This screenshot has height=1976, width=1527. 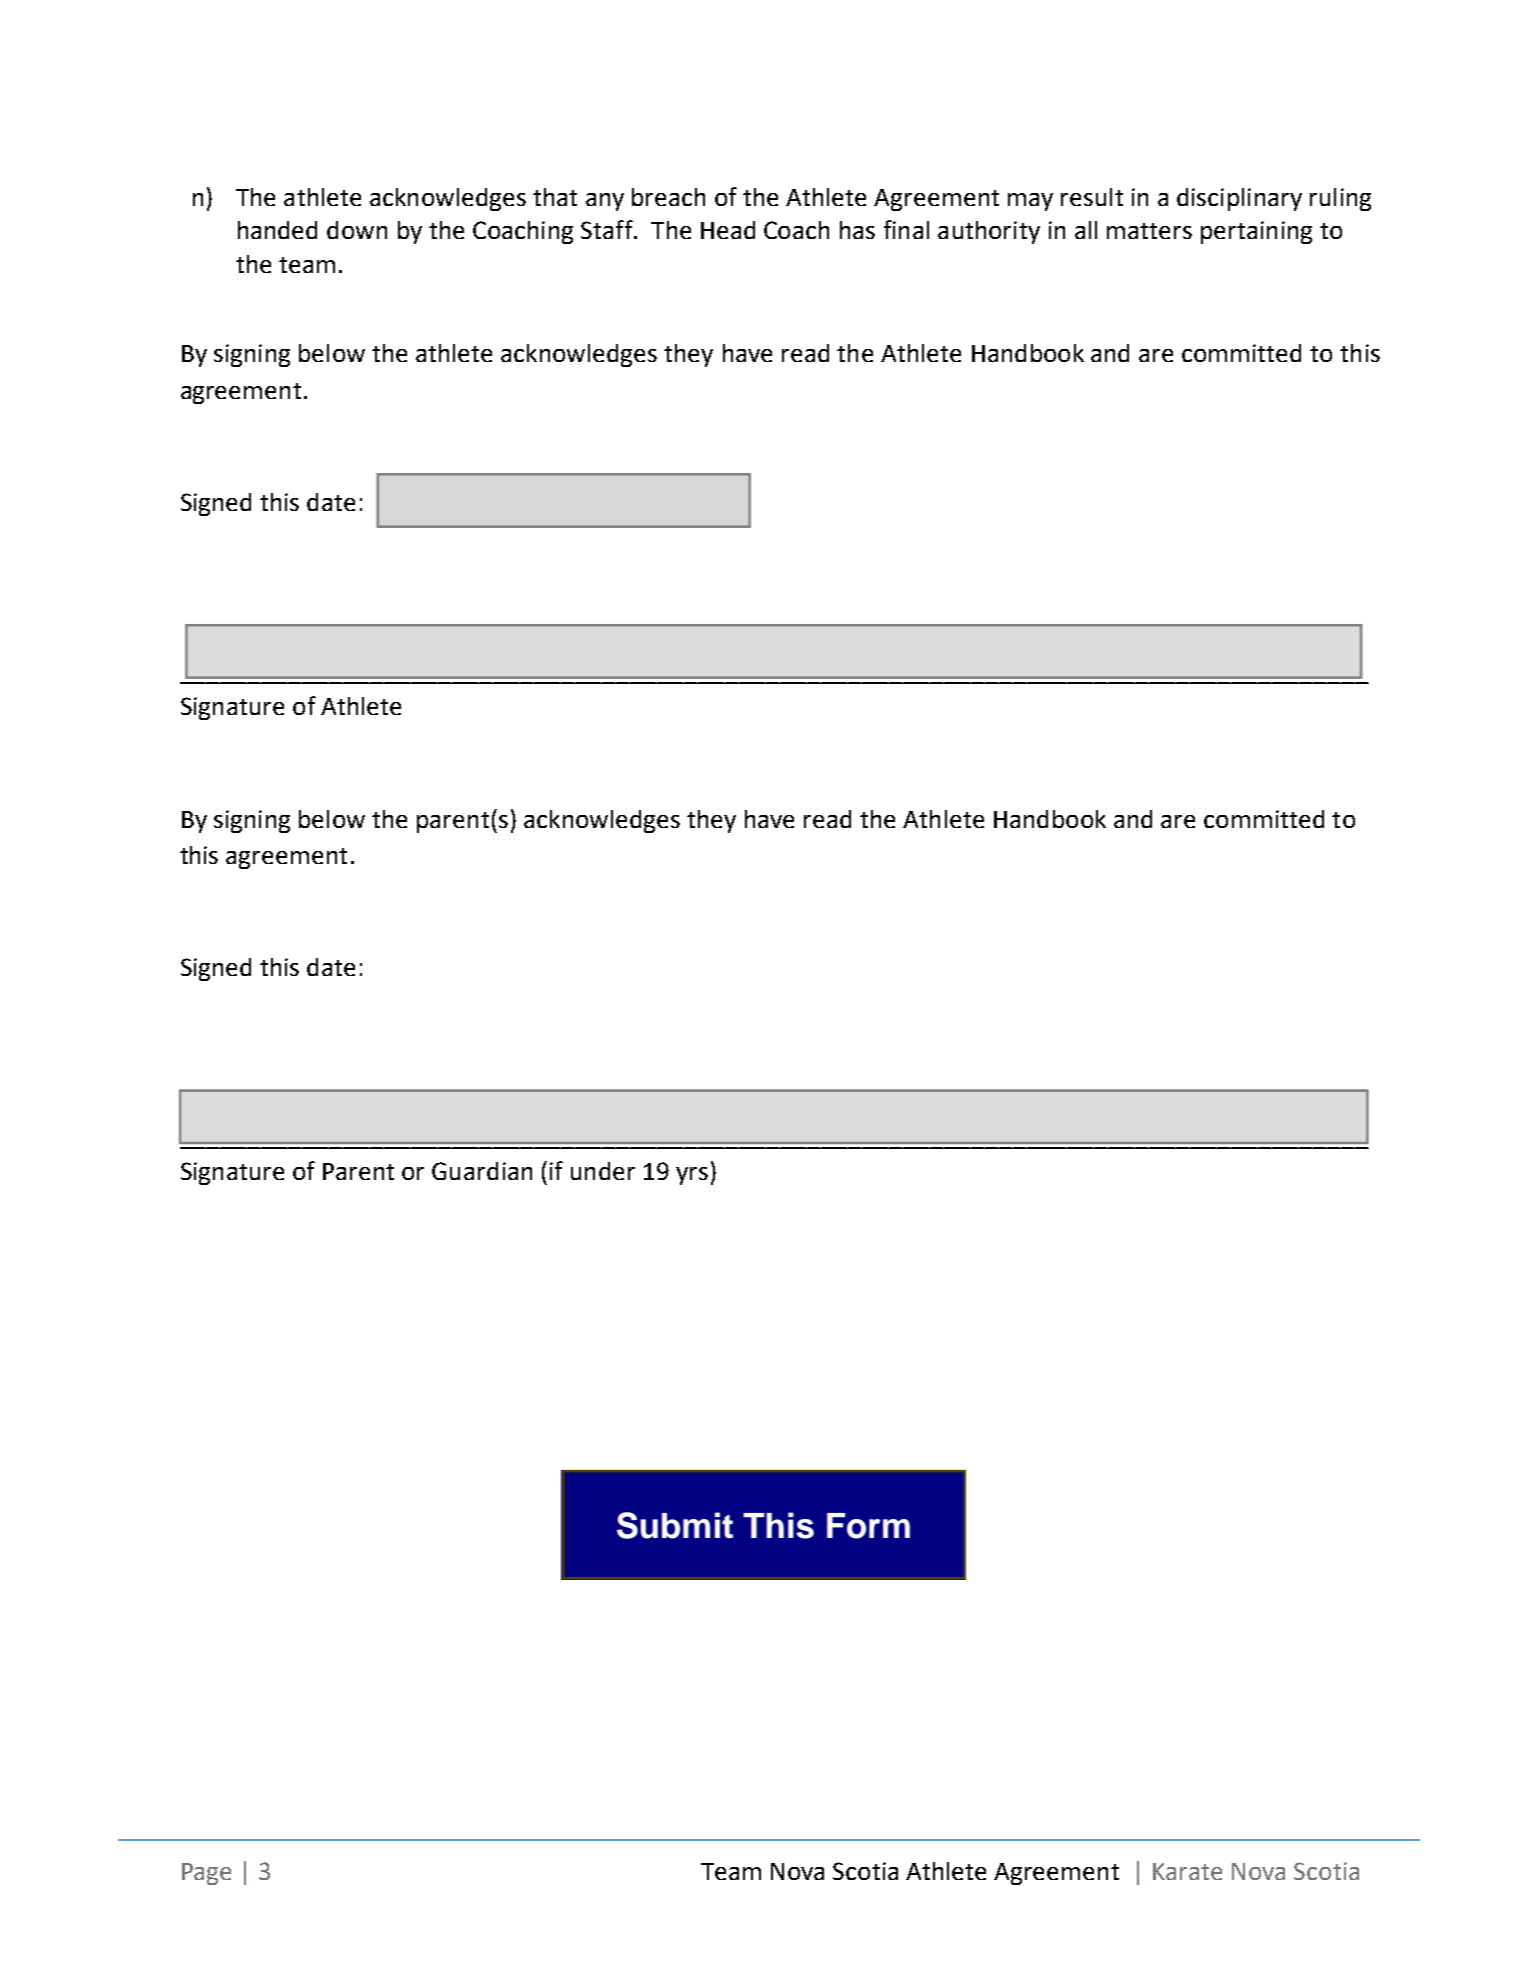 What do you see at coordinates (1086, 230) in the screenshot?
I see `all` at bounding box center [1086, 230].
